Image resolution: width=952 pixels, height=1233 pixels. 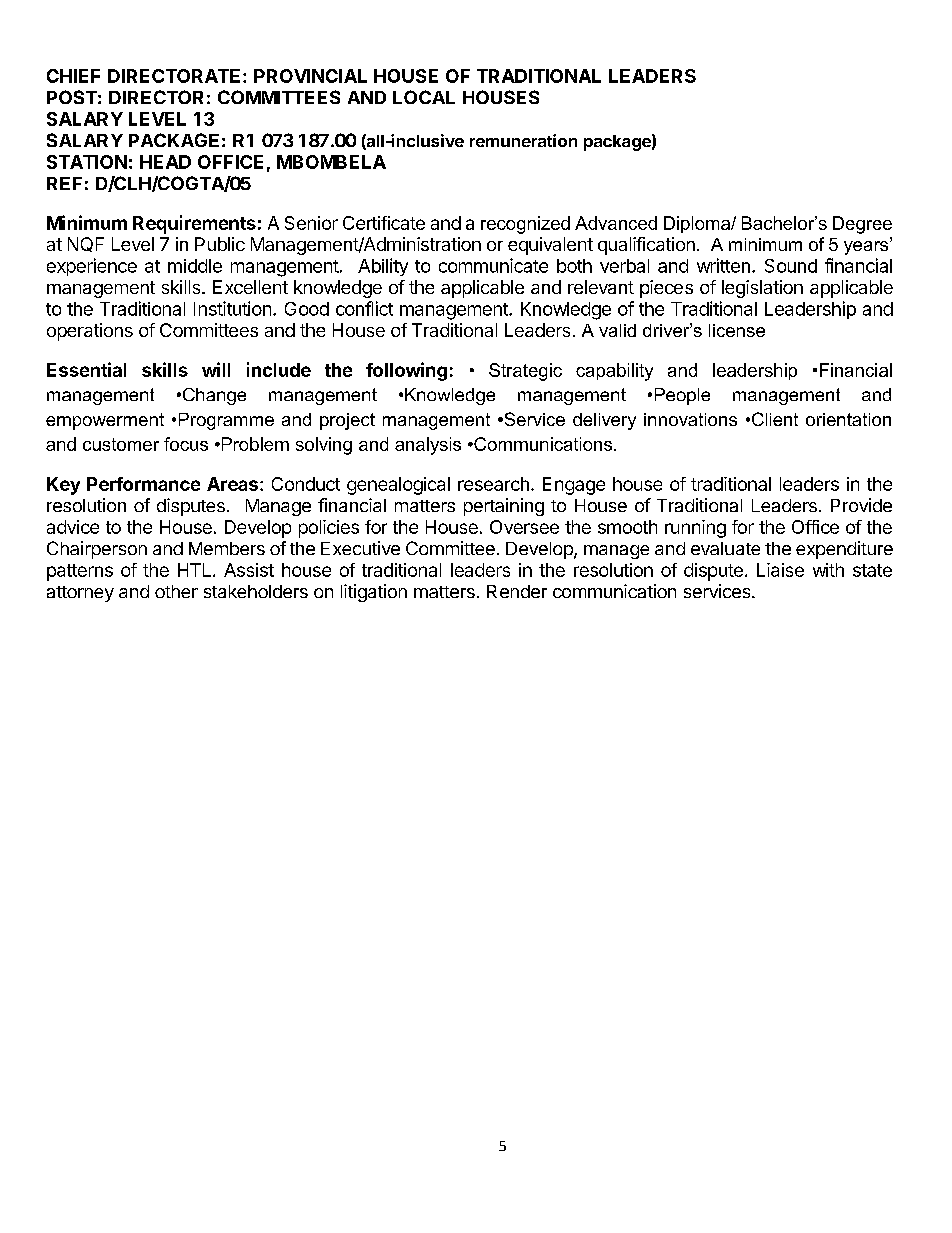 I want to click on other, so click(x=176, y=591).
